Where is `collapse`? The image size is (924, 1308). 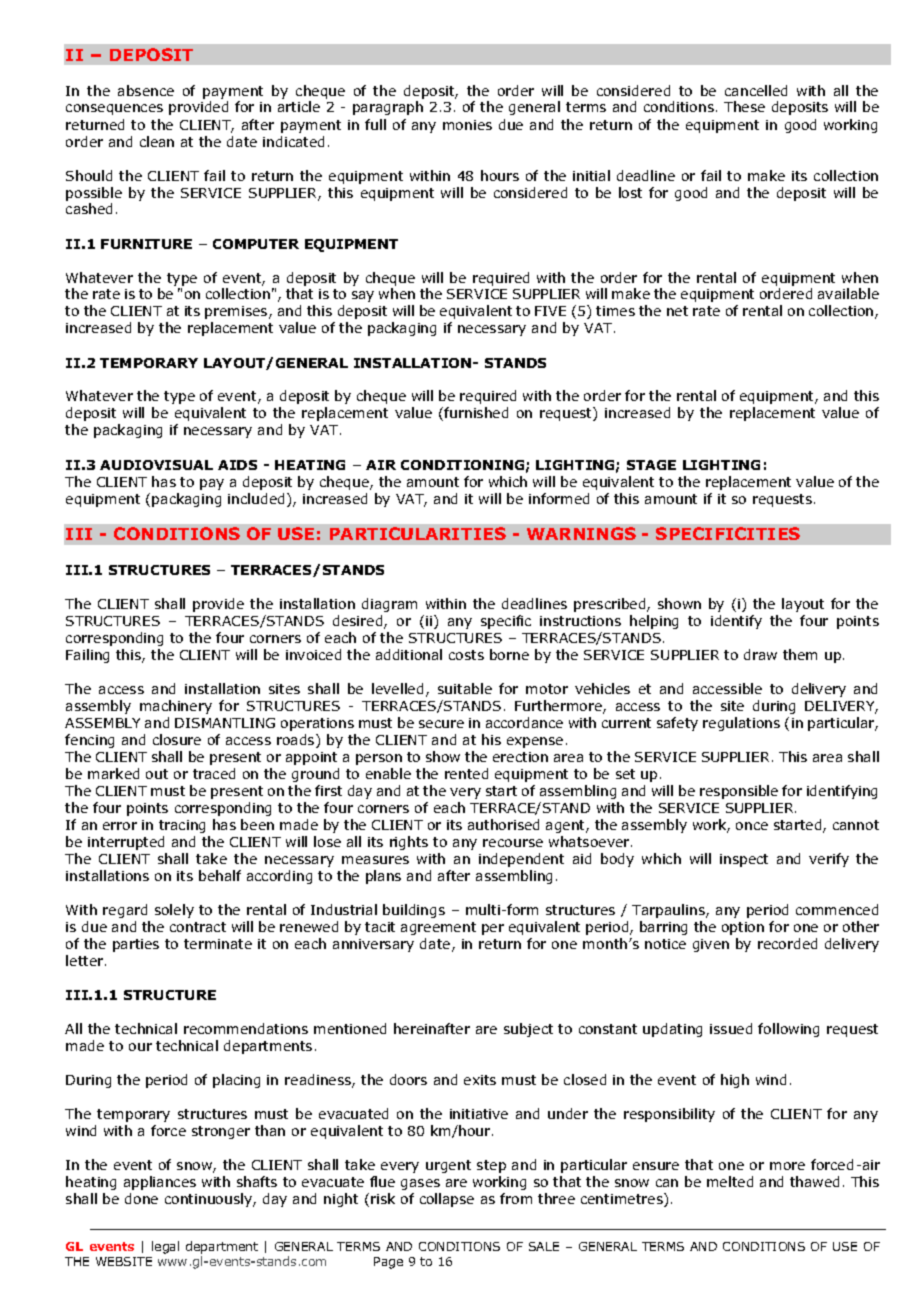 collapse is located at coordinates (447, 1200).
